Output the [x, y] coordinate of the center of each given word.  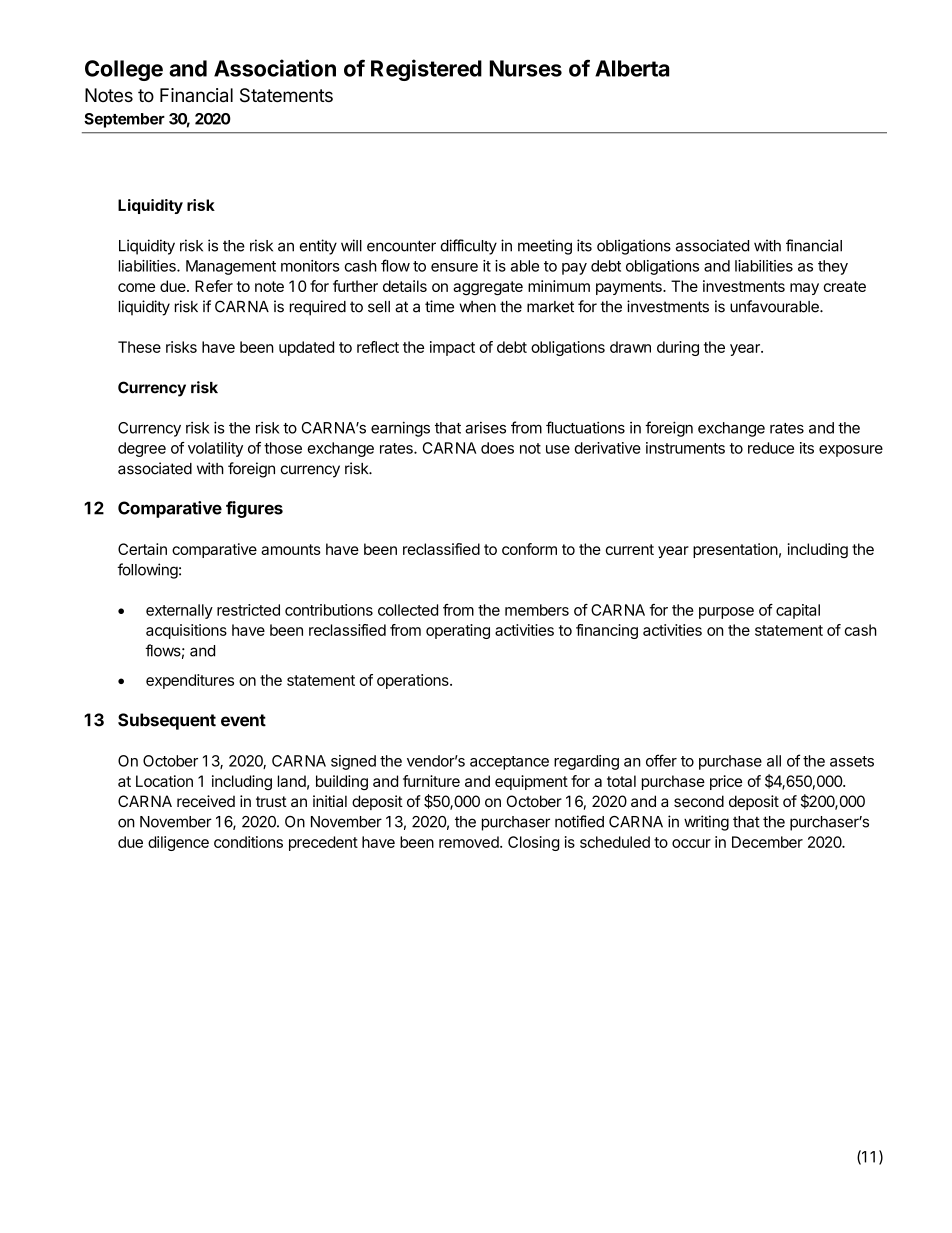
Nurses [526, 68]
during [678, 348]
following [147, 571]
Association [275, 68]
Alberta [632, 68]
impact [452, 348]
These [139, 347]
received [206, 801]
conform [529, 549]
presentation [735, 550]
